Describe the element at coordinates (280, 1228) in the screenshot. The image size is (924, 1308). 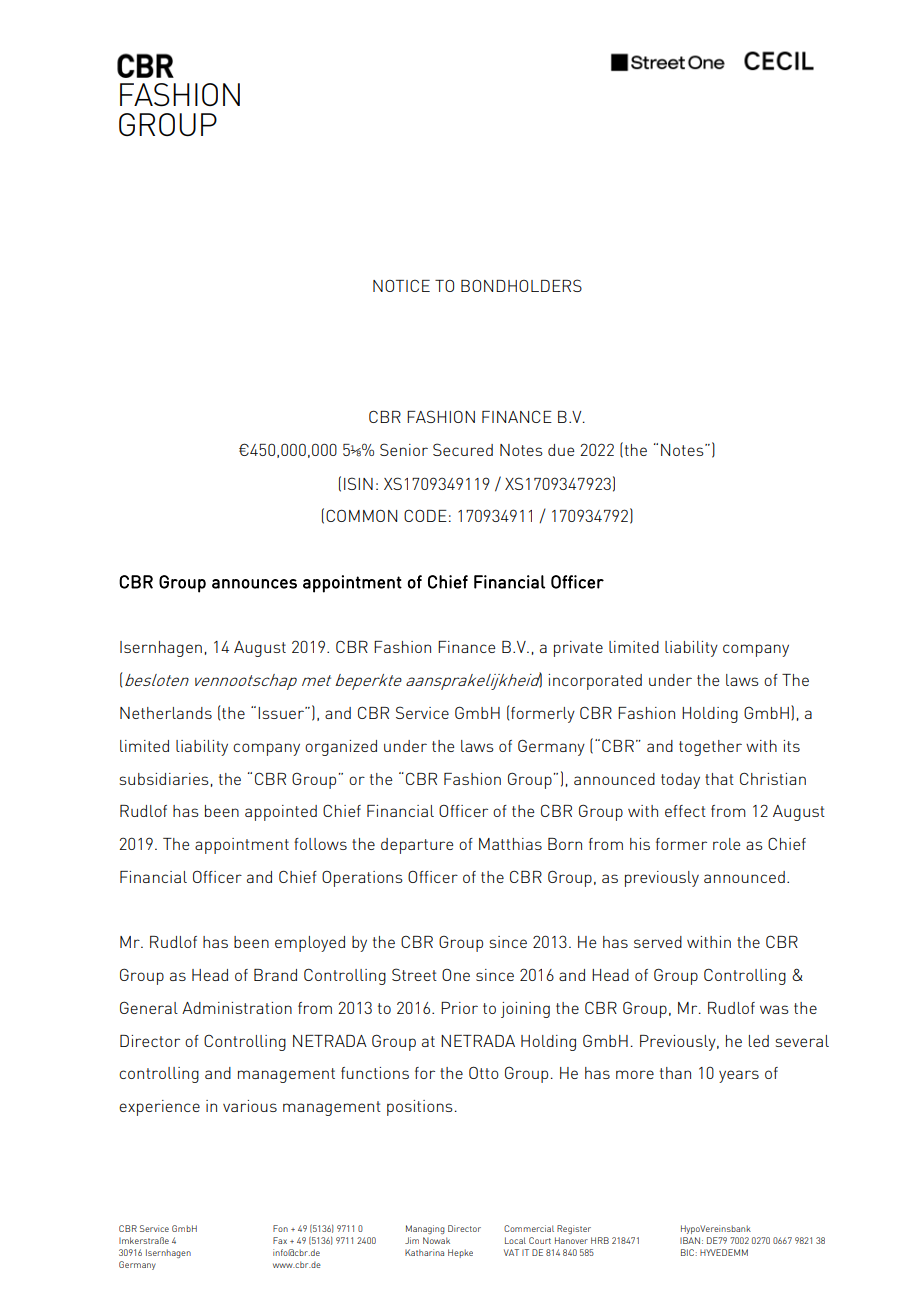
I see `Fon` at that location.
